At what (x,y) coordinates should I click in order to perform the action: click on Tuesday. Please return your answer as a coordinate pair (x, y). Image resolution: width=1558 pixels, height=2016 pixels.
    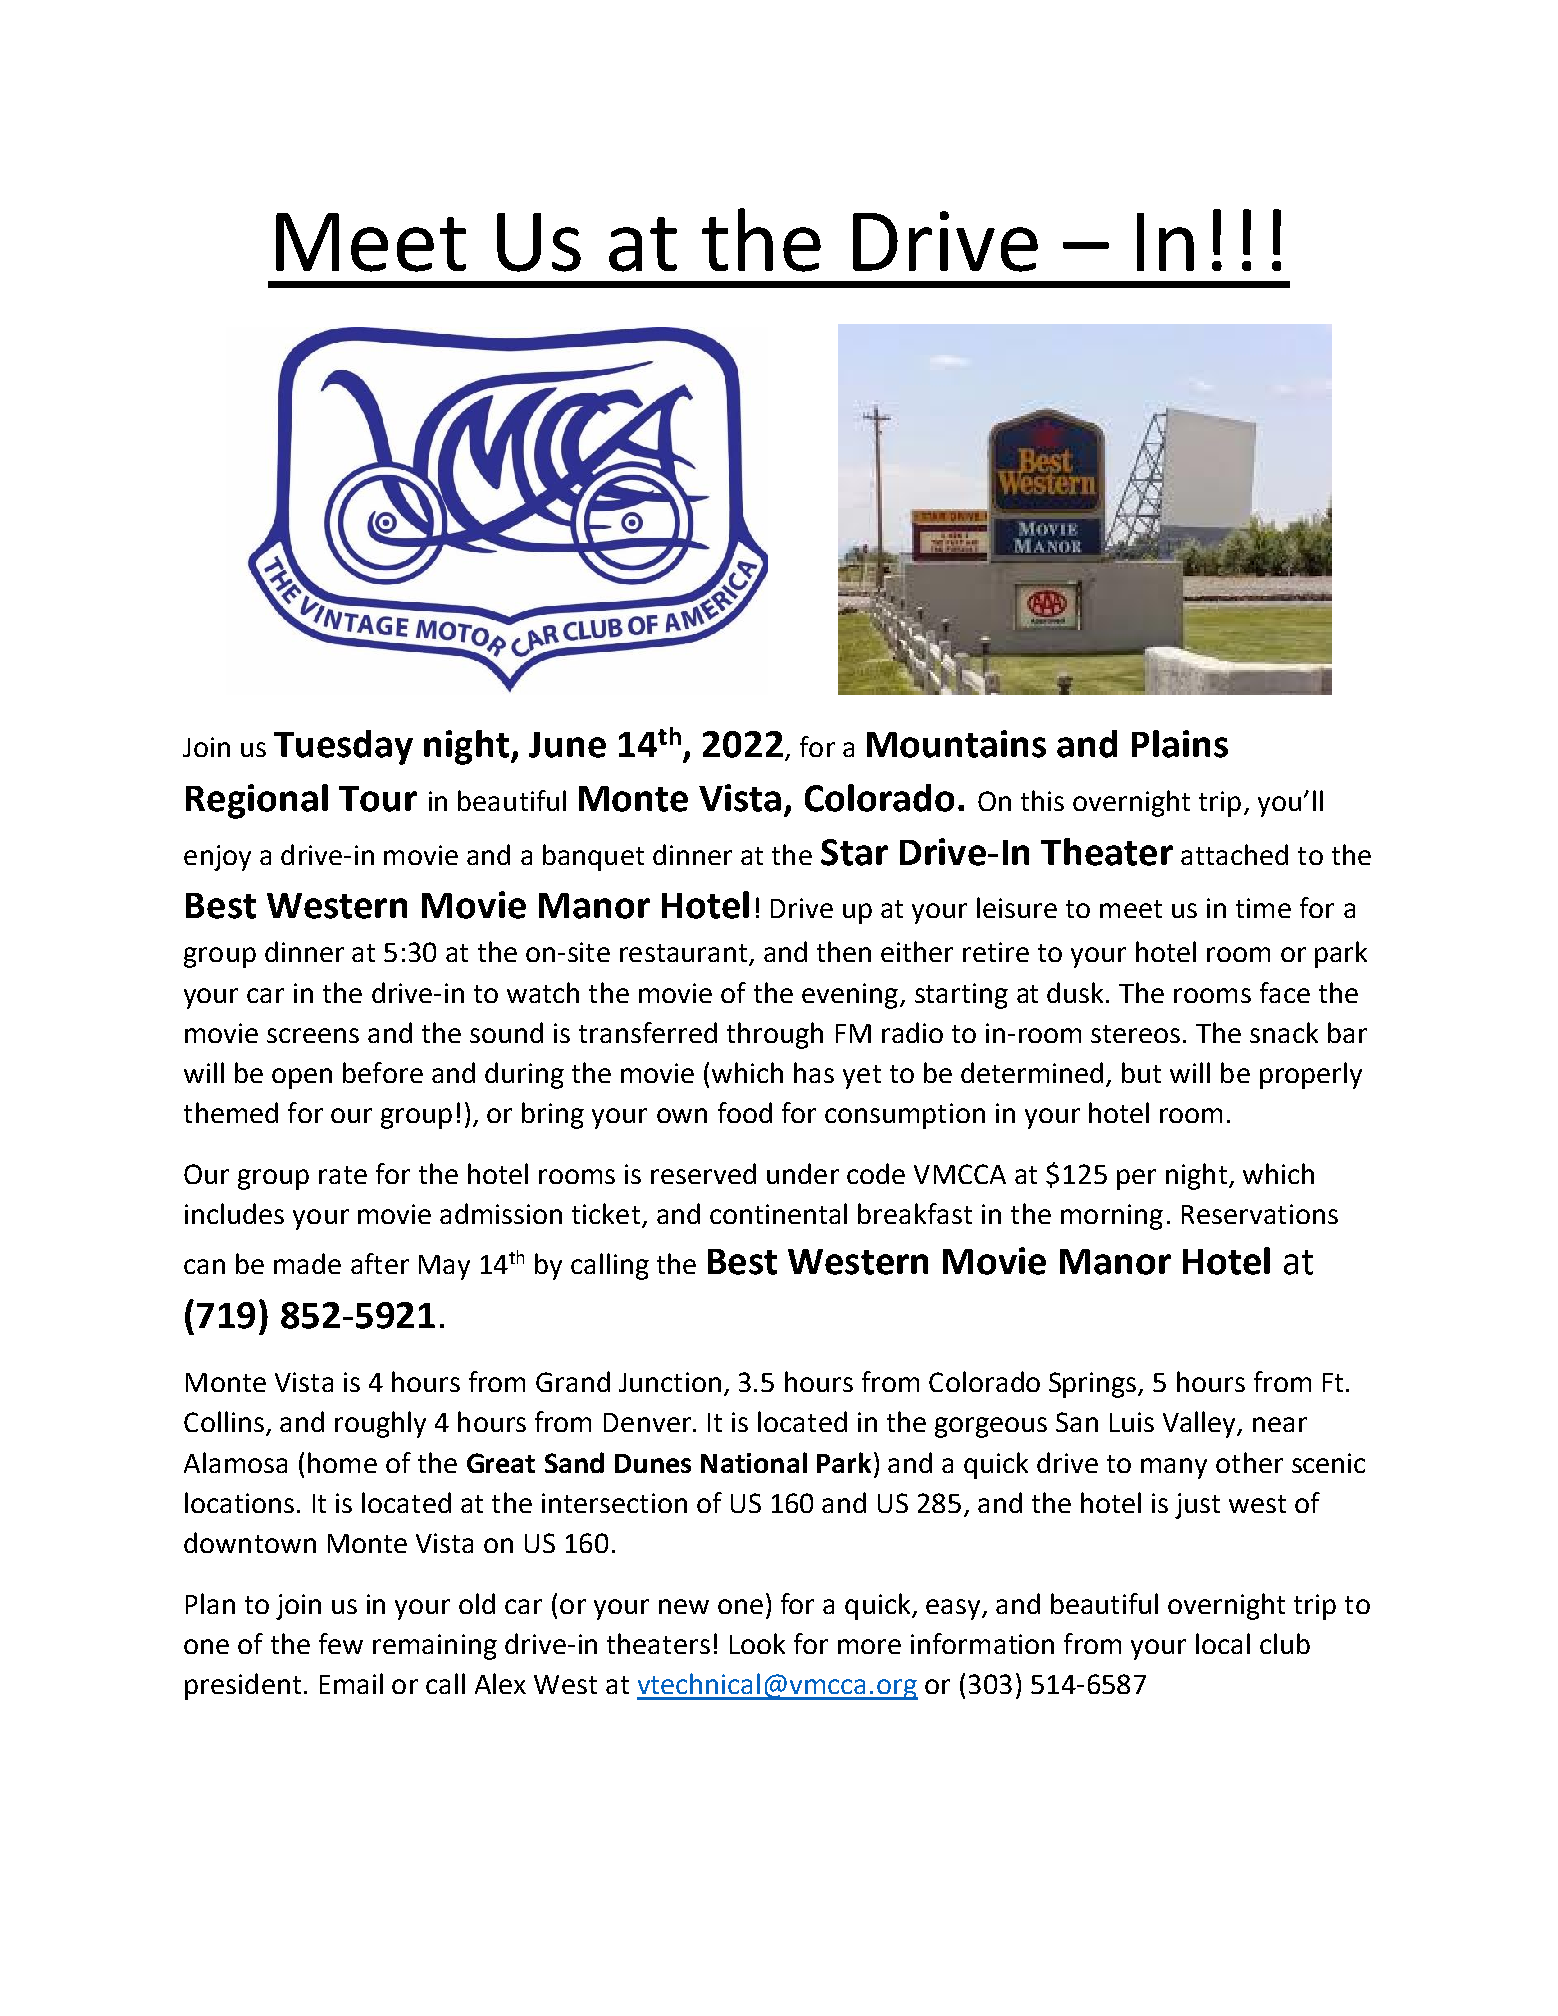
    Looking at the image, I should click on (343, 747).
